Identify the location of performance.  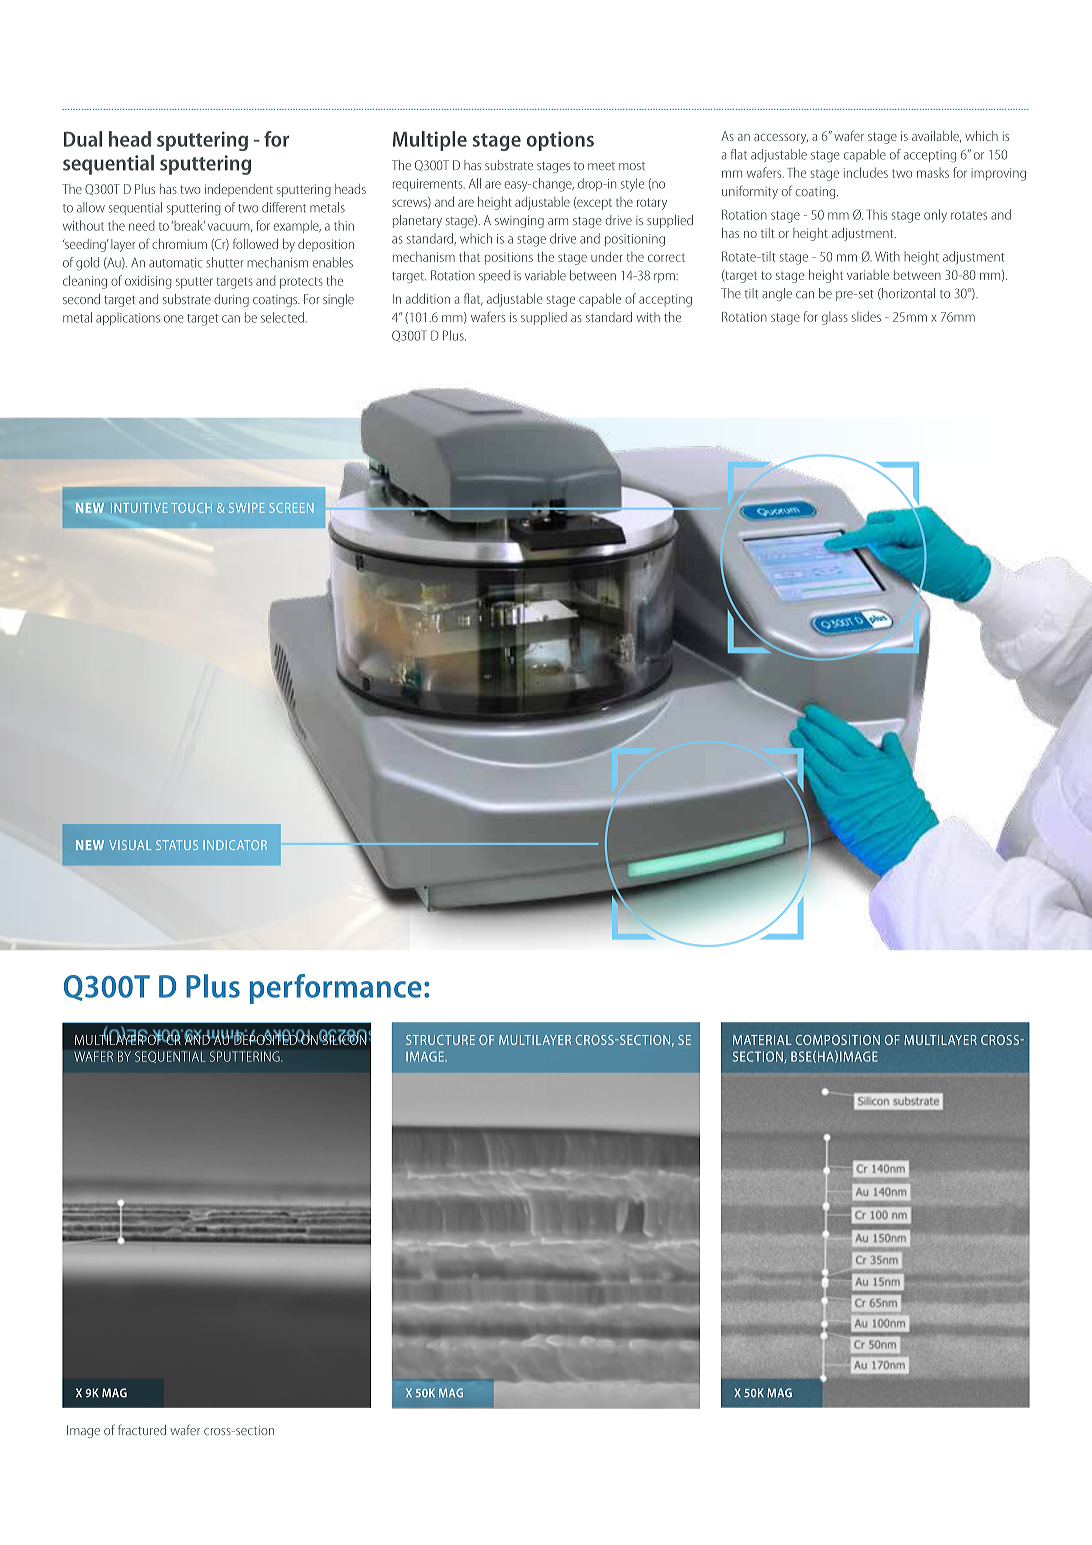
(336, 989).
